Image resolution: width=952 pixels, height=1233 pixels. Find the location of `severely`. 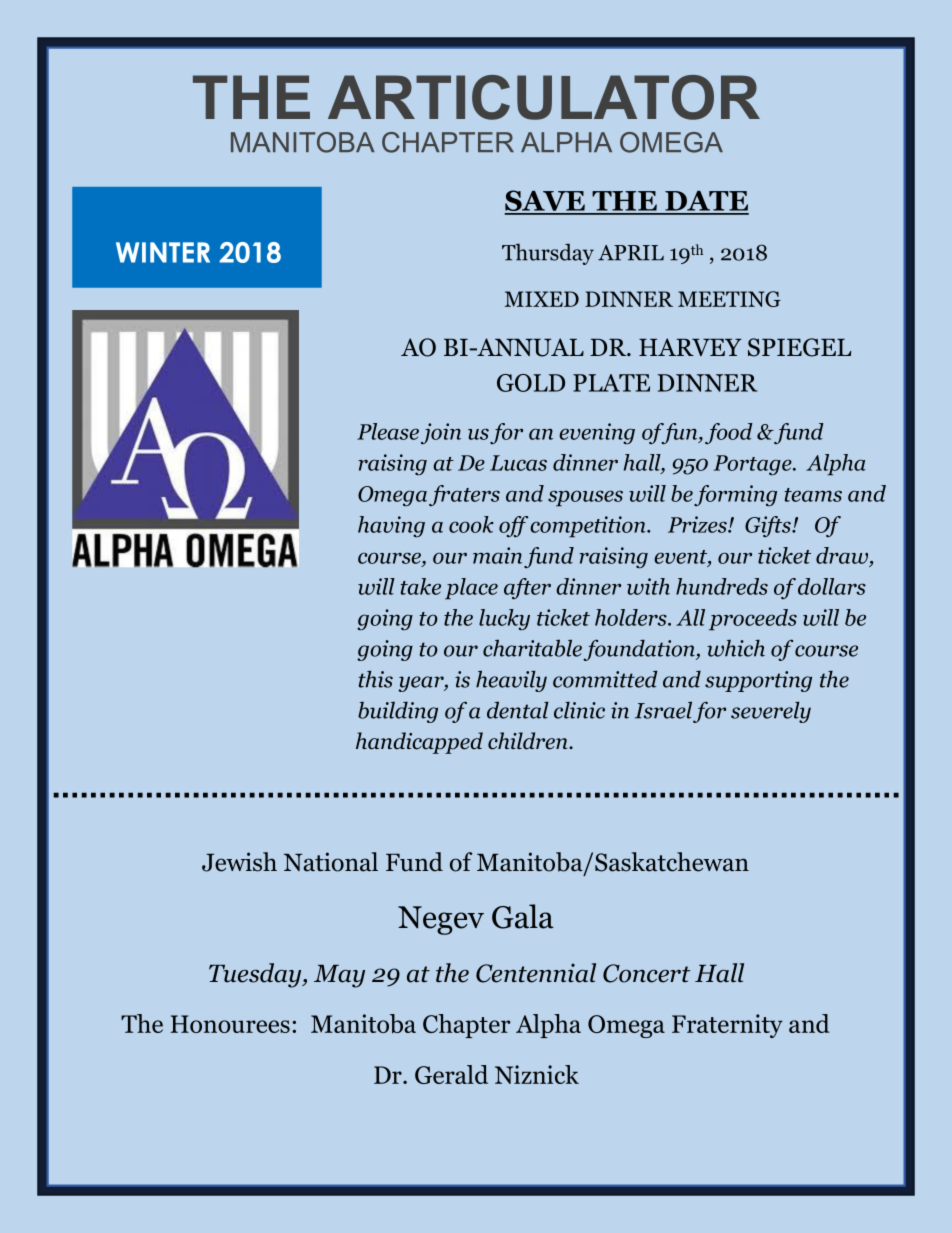

severely is located at coordinates (771, 712).
